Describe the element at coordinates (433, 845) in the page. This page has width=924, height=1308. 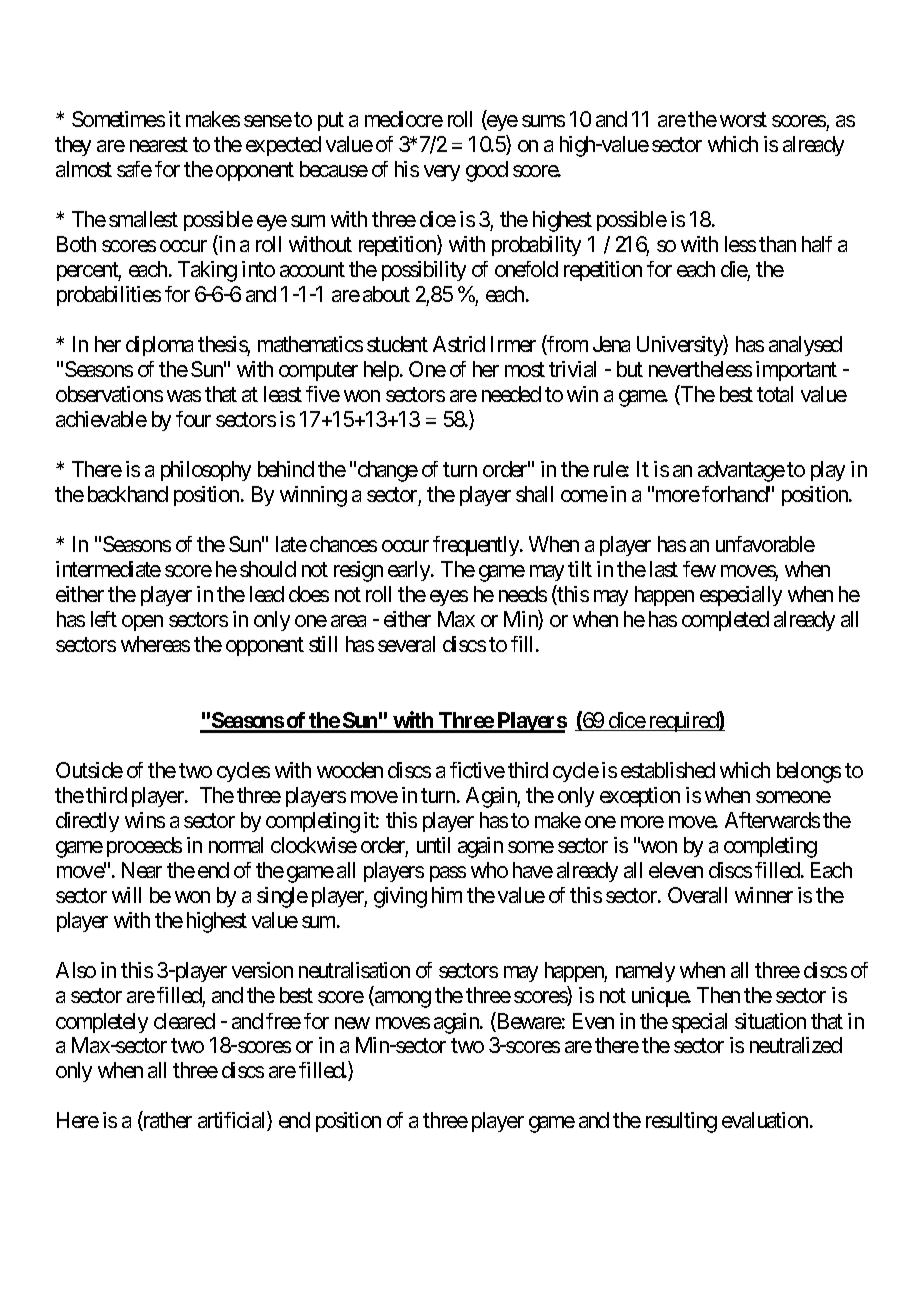
I see `until` at that location.
